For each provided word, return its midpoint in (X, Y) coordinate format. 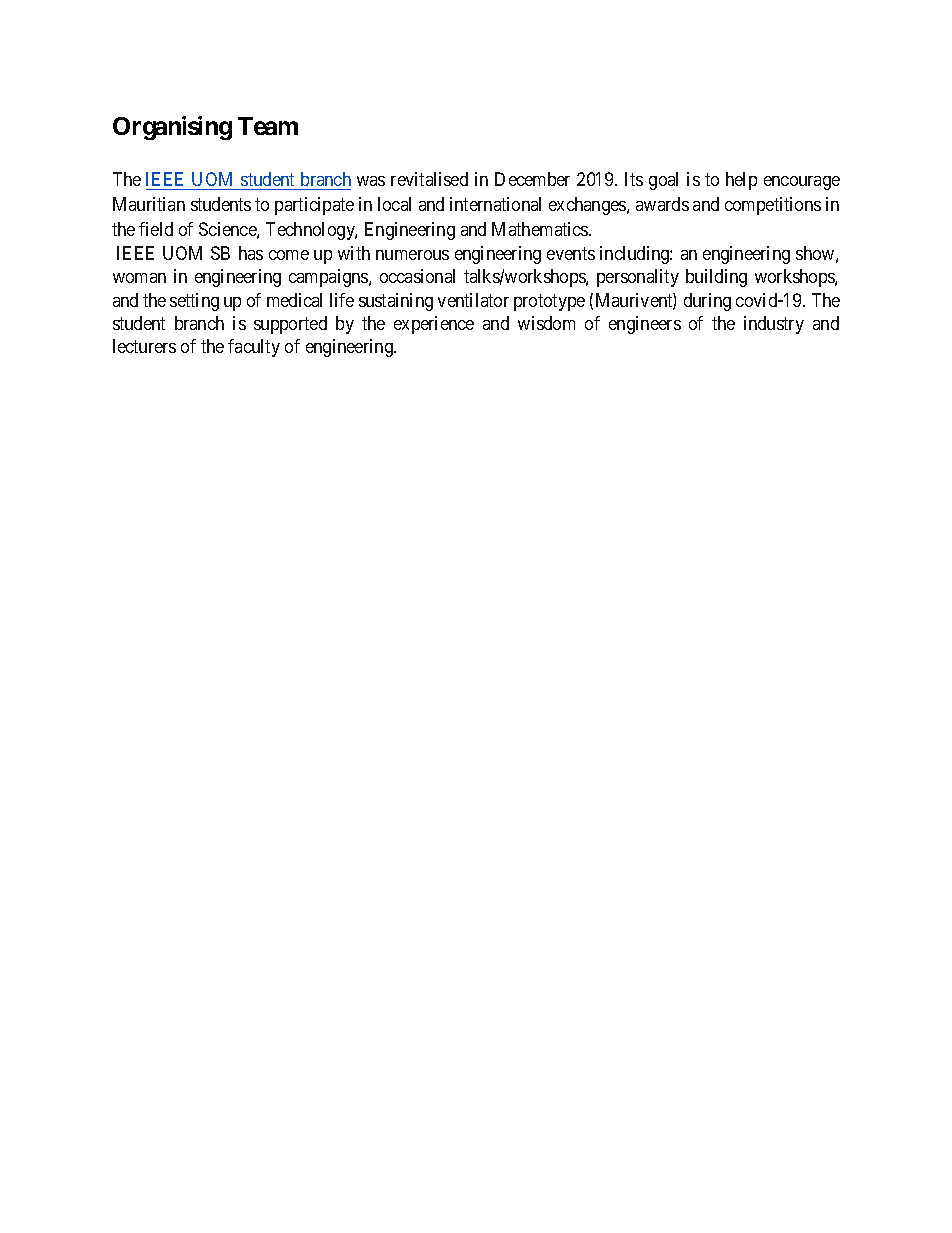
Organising (172, 128)
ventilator (473, 300)
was (371, 181)
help (741, 181)
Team (268, 126)
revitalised (429, 179)
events (571, 254)
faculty (254, 348)
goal (663, 181)
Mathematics (541, 229)
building (716, 278)
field (156, 229)
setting (194, 302)
